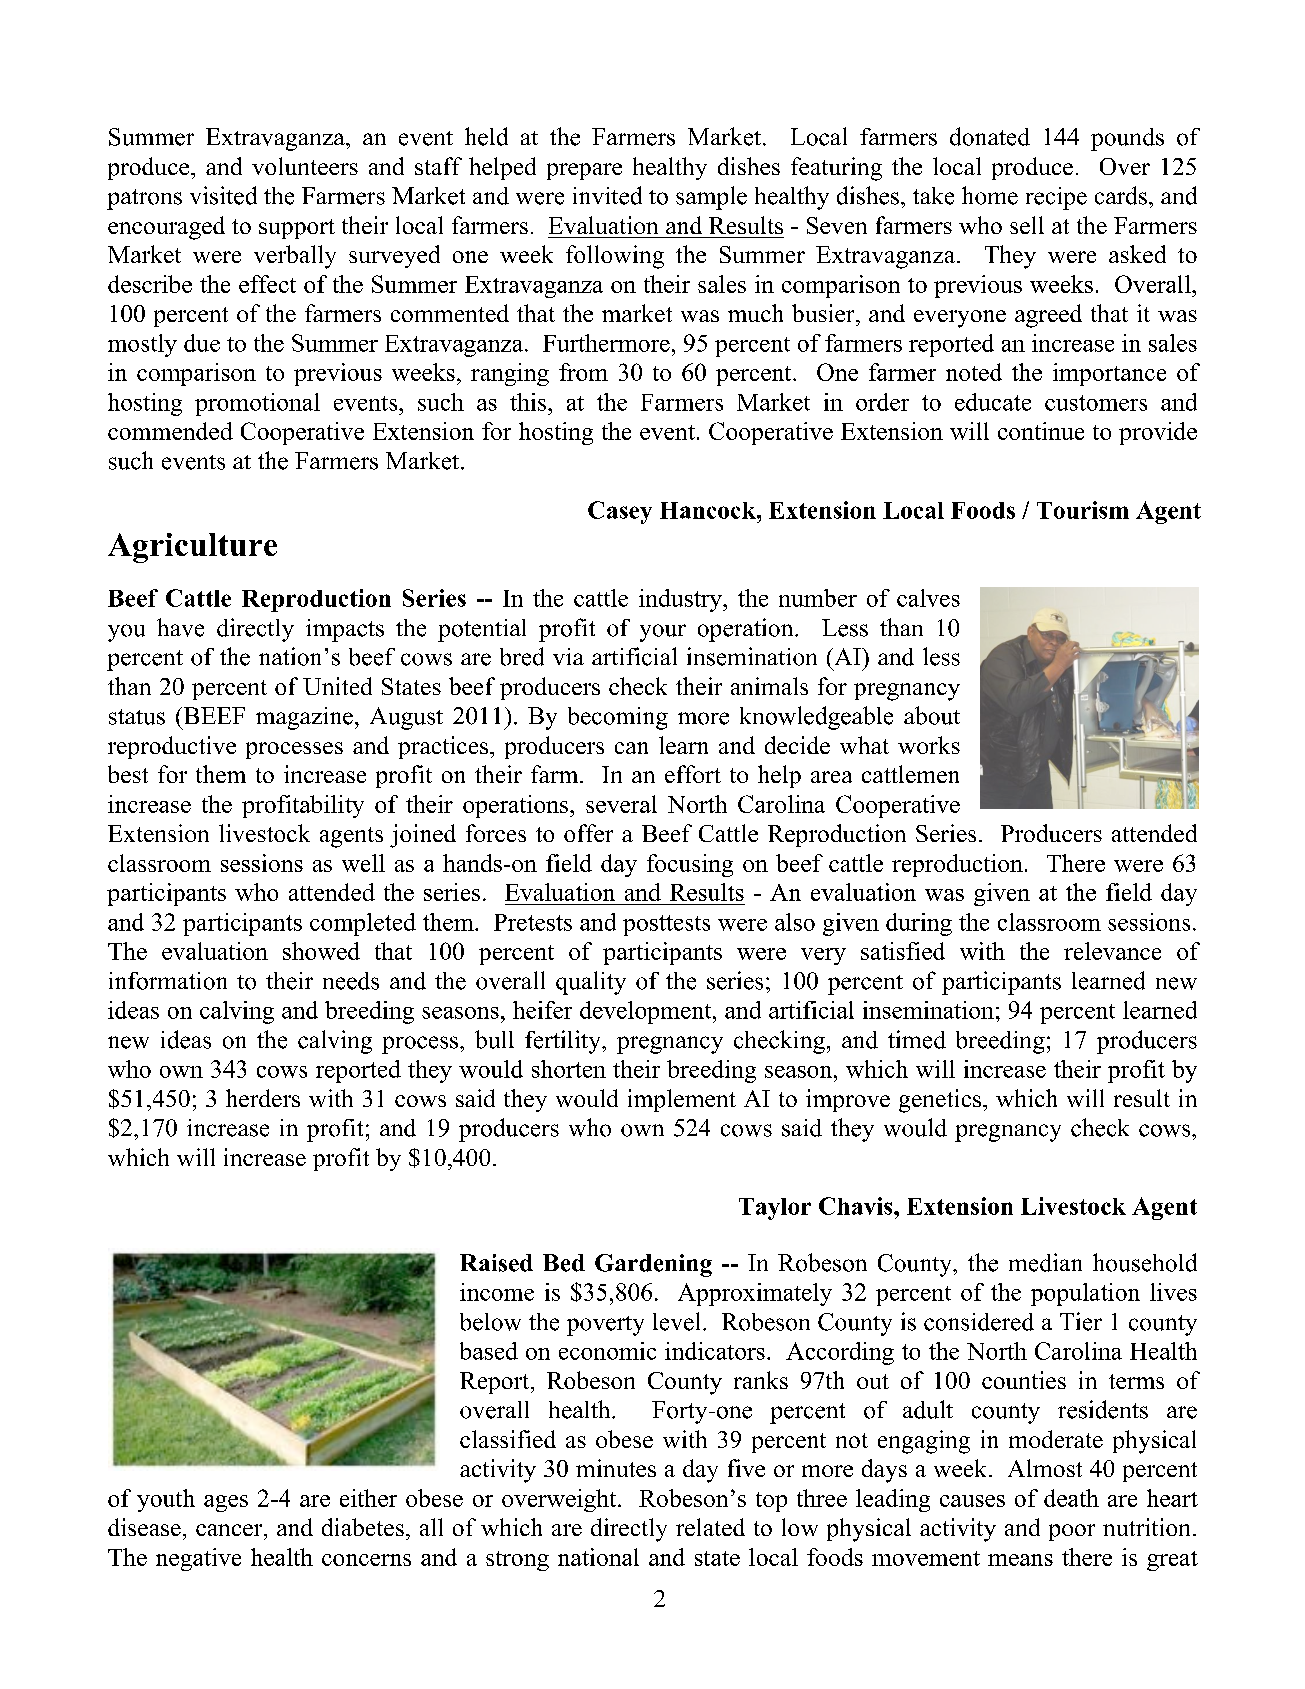 The image size is (1305, 1689). Describe the element at coordinates (304, 718) in the page. I see `magazine` at that location.
